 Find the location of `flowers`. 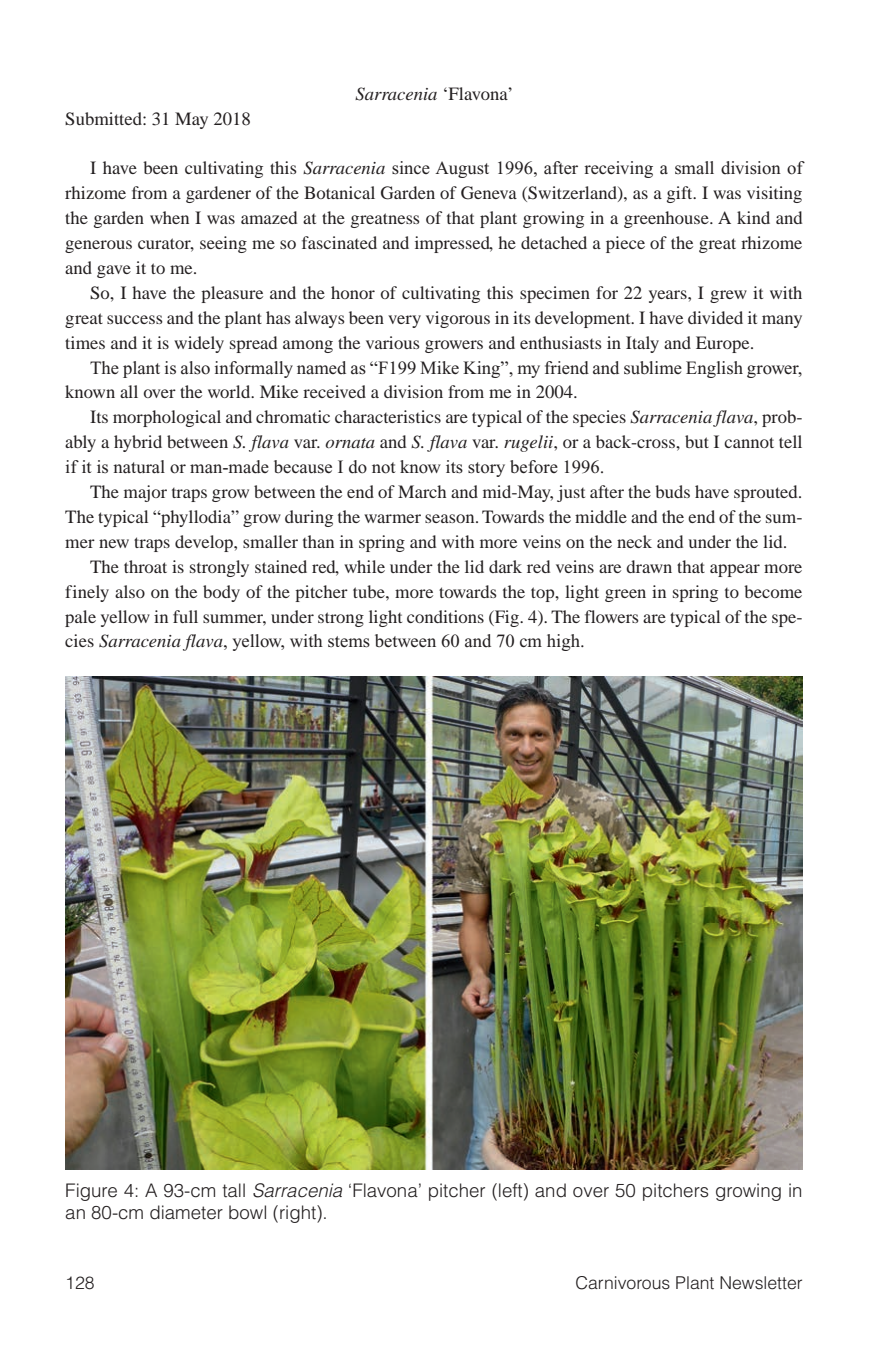

flowers is located at coordinates (612, 616).
